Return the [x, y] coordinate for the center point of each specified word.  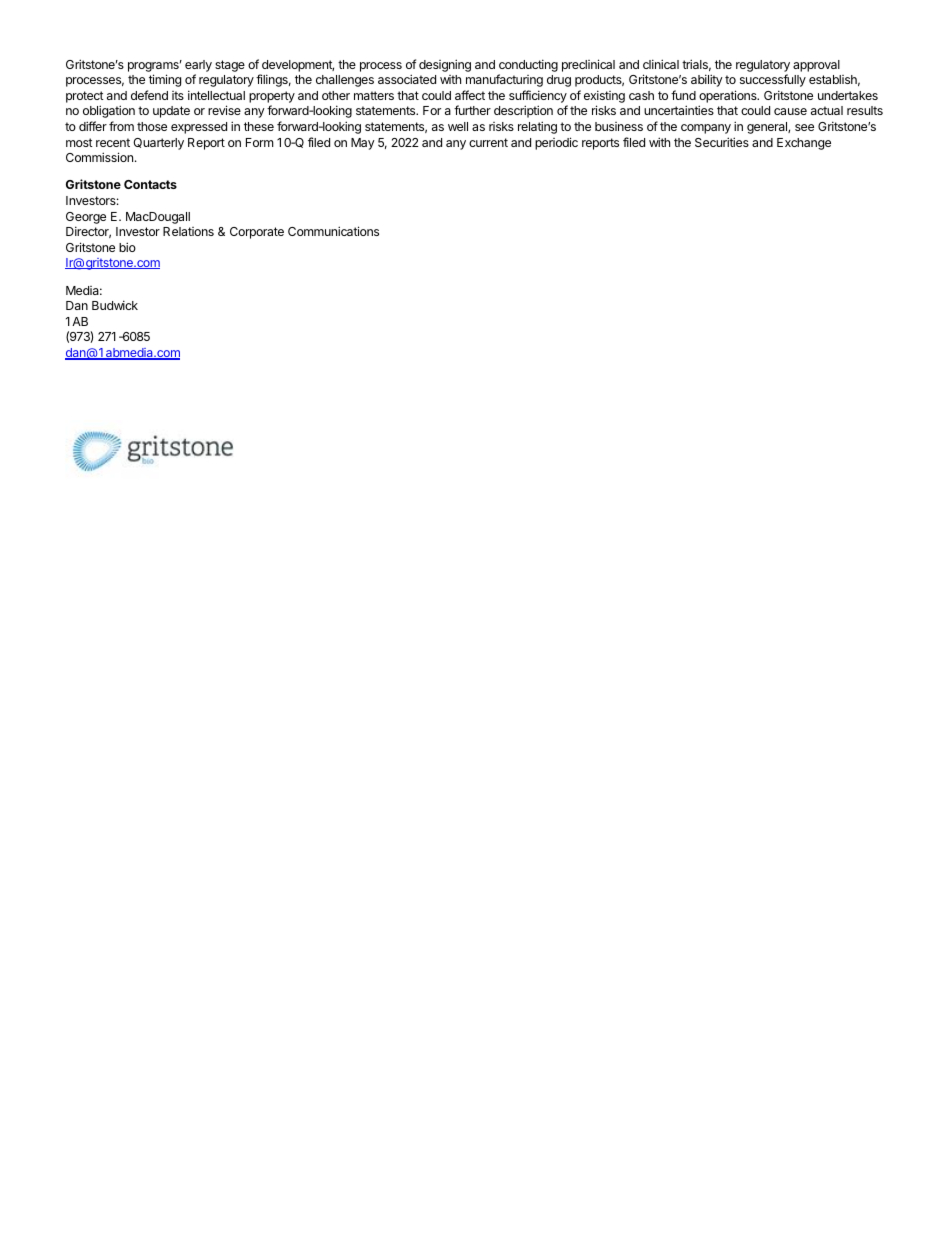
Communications [333, 231]
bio [127, 247]
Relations [188, 231]
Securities [722, 142]
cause [790, 111]
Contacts [150, 184]
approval [816, 66]
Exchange [804, 144]
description [523, 111]
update [171, 112]
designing [445, 65]
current [488, 142]
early [198, 66]
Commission [99, 157]
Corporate [257, 233]
